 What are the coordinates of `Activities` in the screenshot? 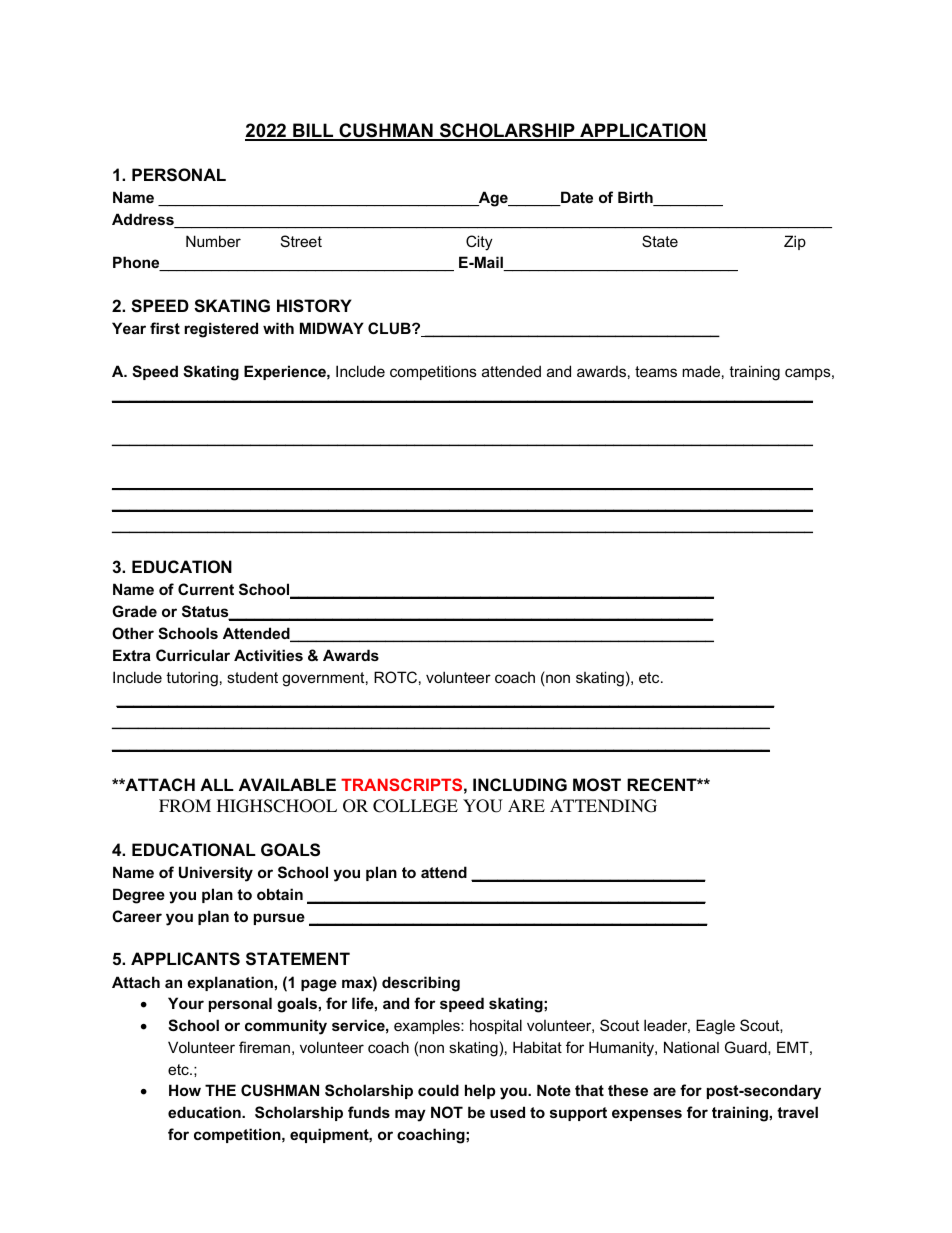 It's located at (268, 655).
